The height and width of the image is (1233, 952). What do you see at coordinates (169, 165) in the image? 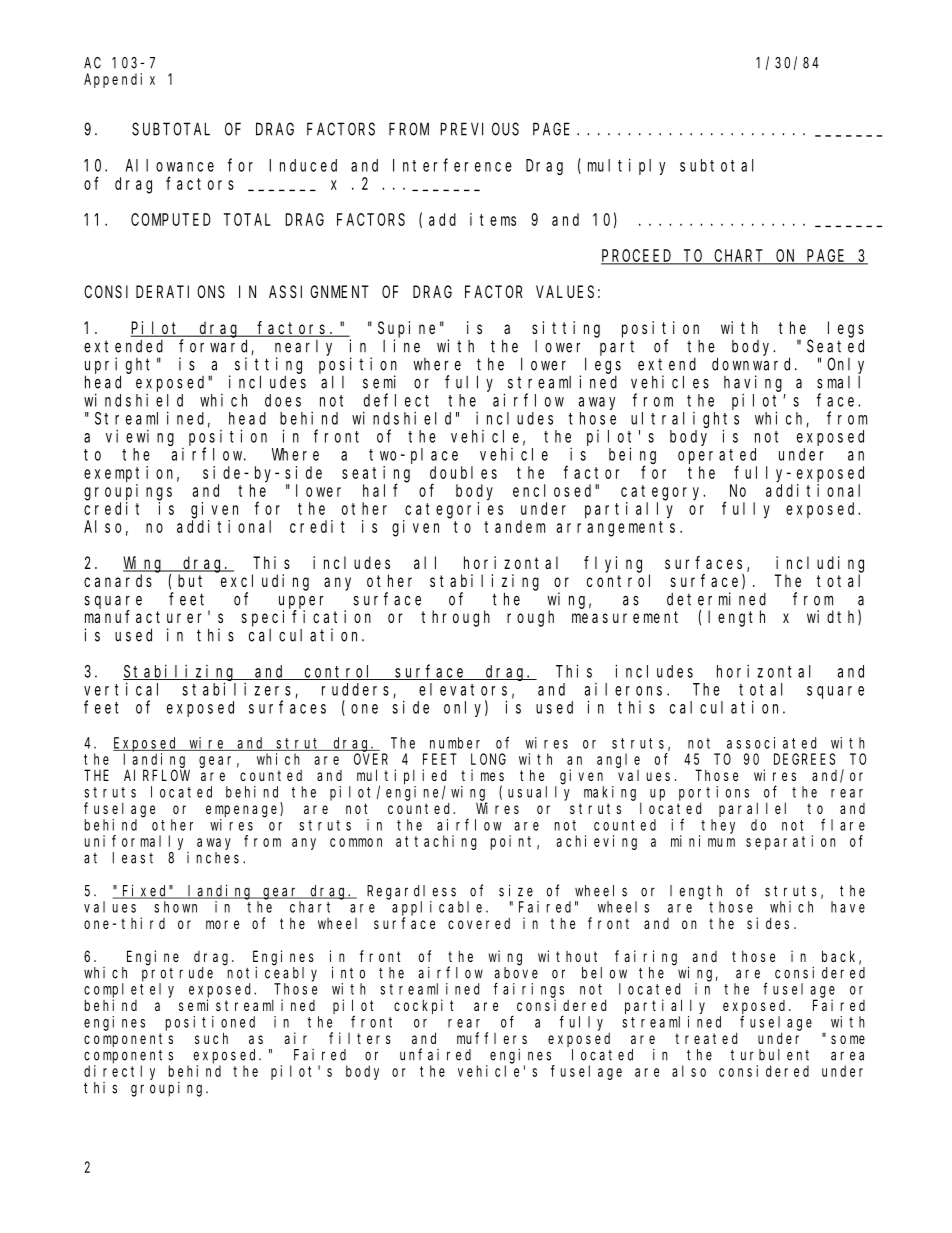
I see `Allowance` at bounding box center [169, 165].
